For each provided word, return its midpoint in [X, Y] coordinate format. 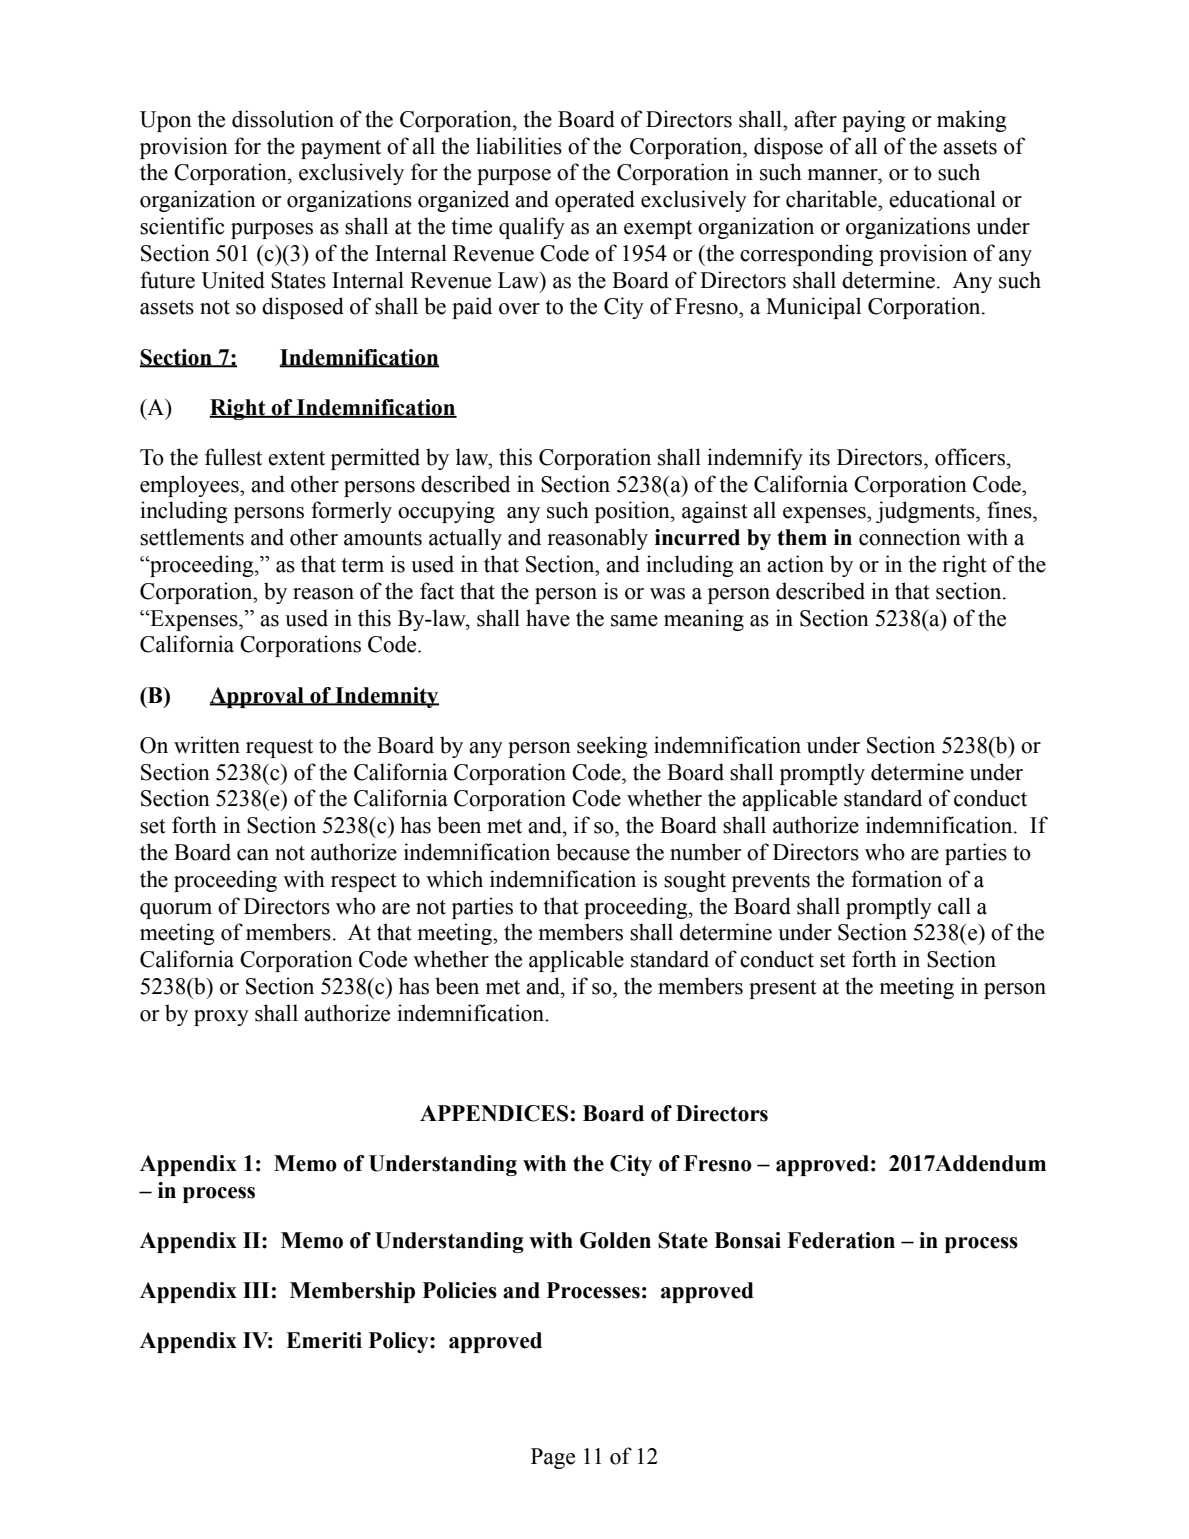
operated [595, 201]
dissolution [283, 119]
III [256, 1290]
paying [873, 121]
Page [553, 1458]
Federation [841, 1240]
